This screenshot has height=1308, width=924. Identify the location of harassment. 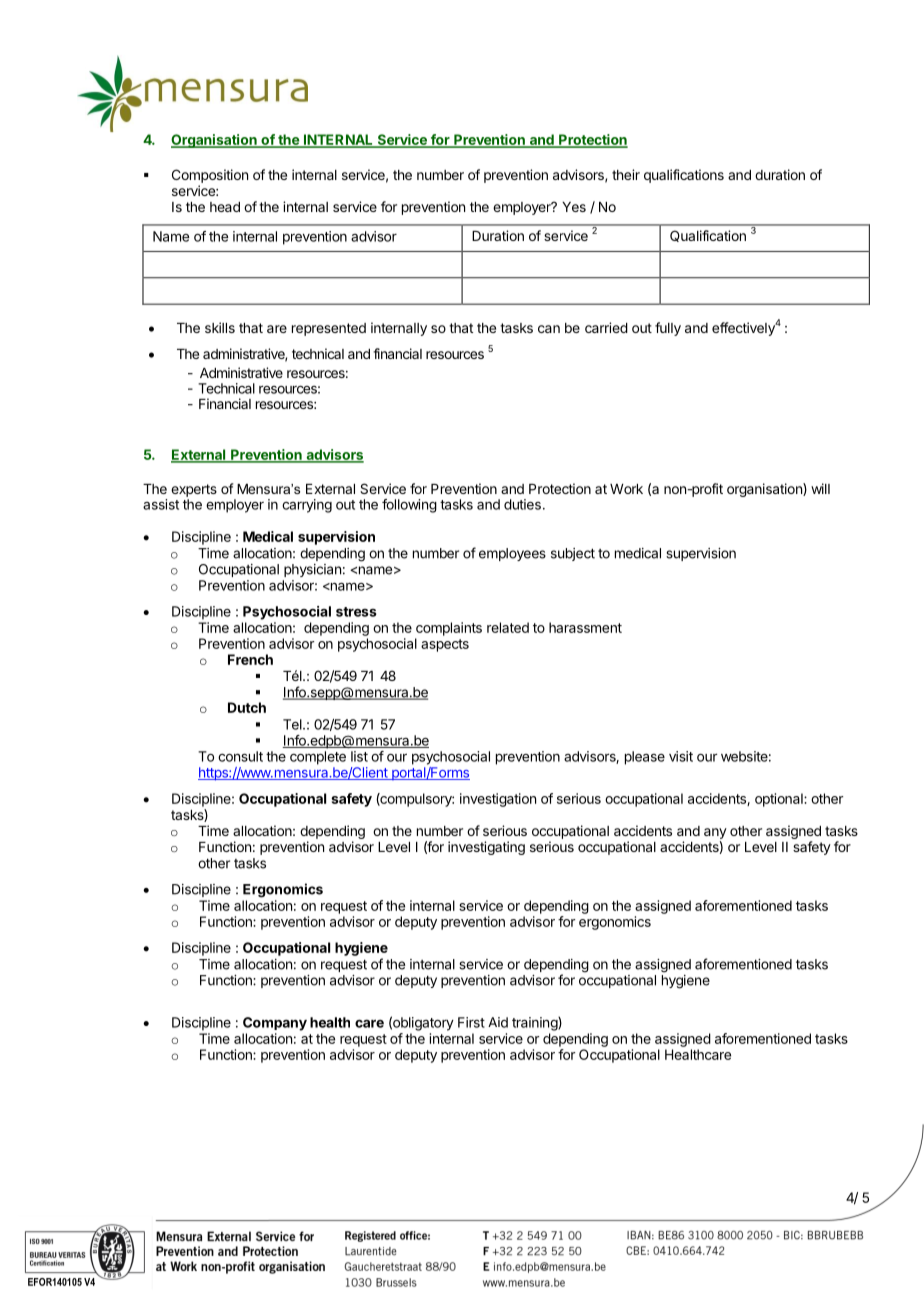
(585, 627).
